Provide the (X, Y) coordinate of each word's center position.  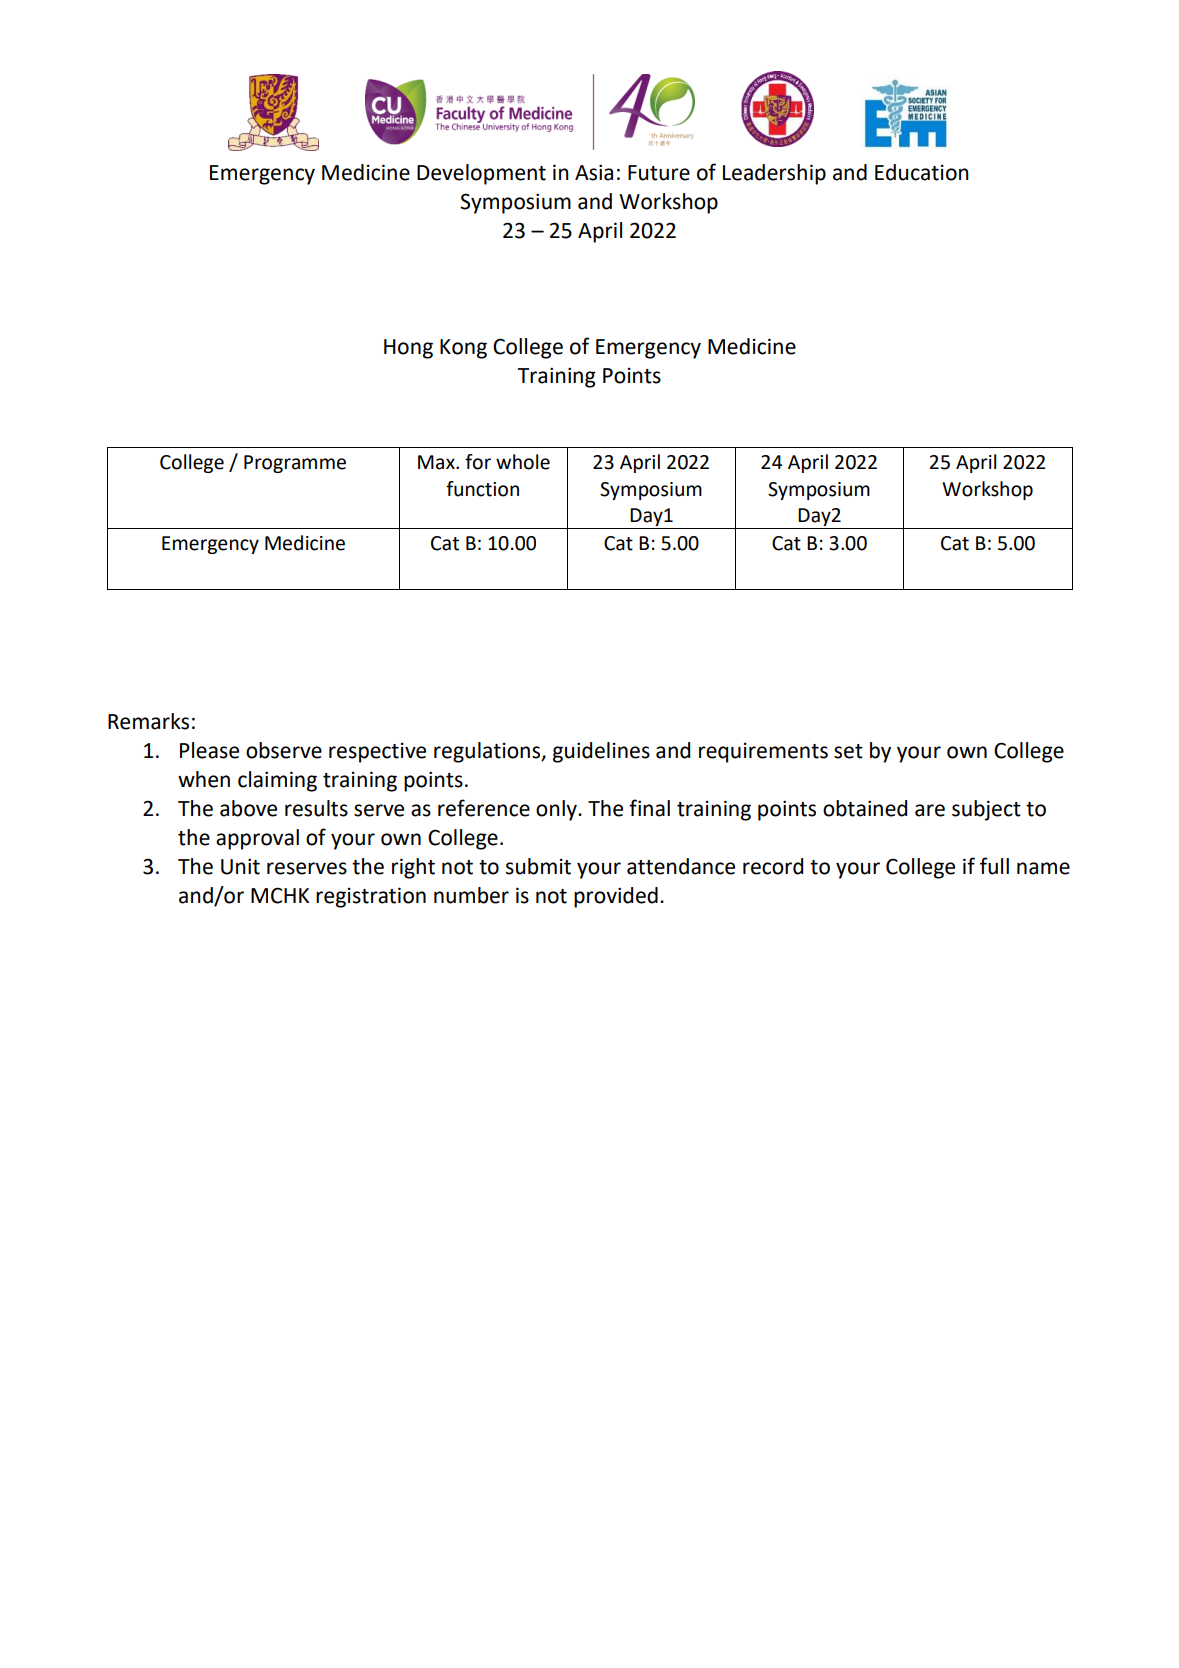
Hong (408, 349)
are (930, 810)
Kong (463, 349)
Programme (295, 464)
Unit (240, 866)
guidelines (601, 752)
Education (922, 172)
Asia (594, 172)
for (478, 462)
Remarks (148, 721)
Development (481, 174)
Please (209, 750)
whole (523, 462)
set (848, 751)
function (482, 489)
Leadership (774, 174)
